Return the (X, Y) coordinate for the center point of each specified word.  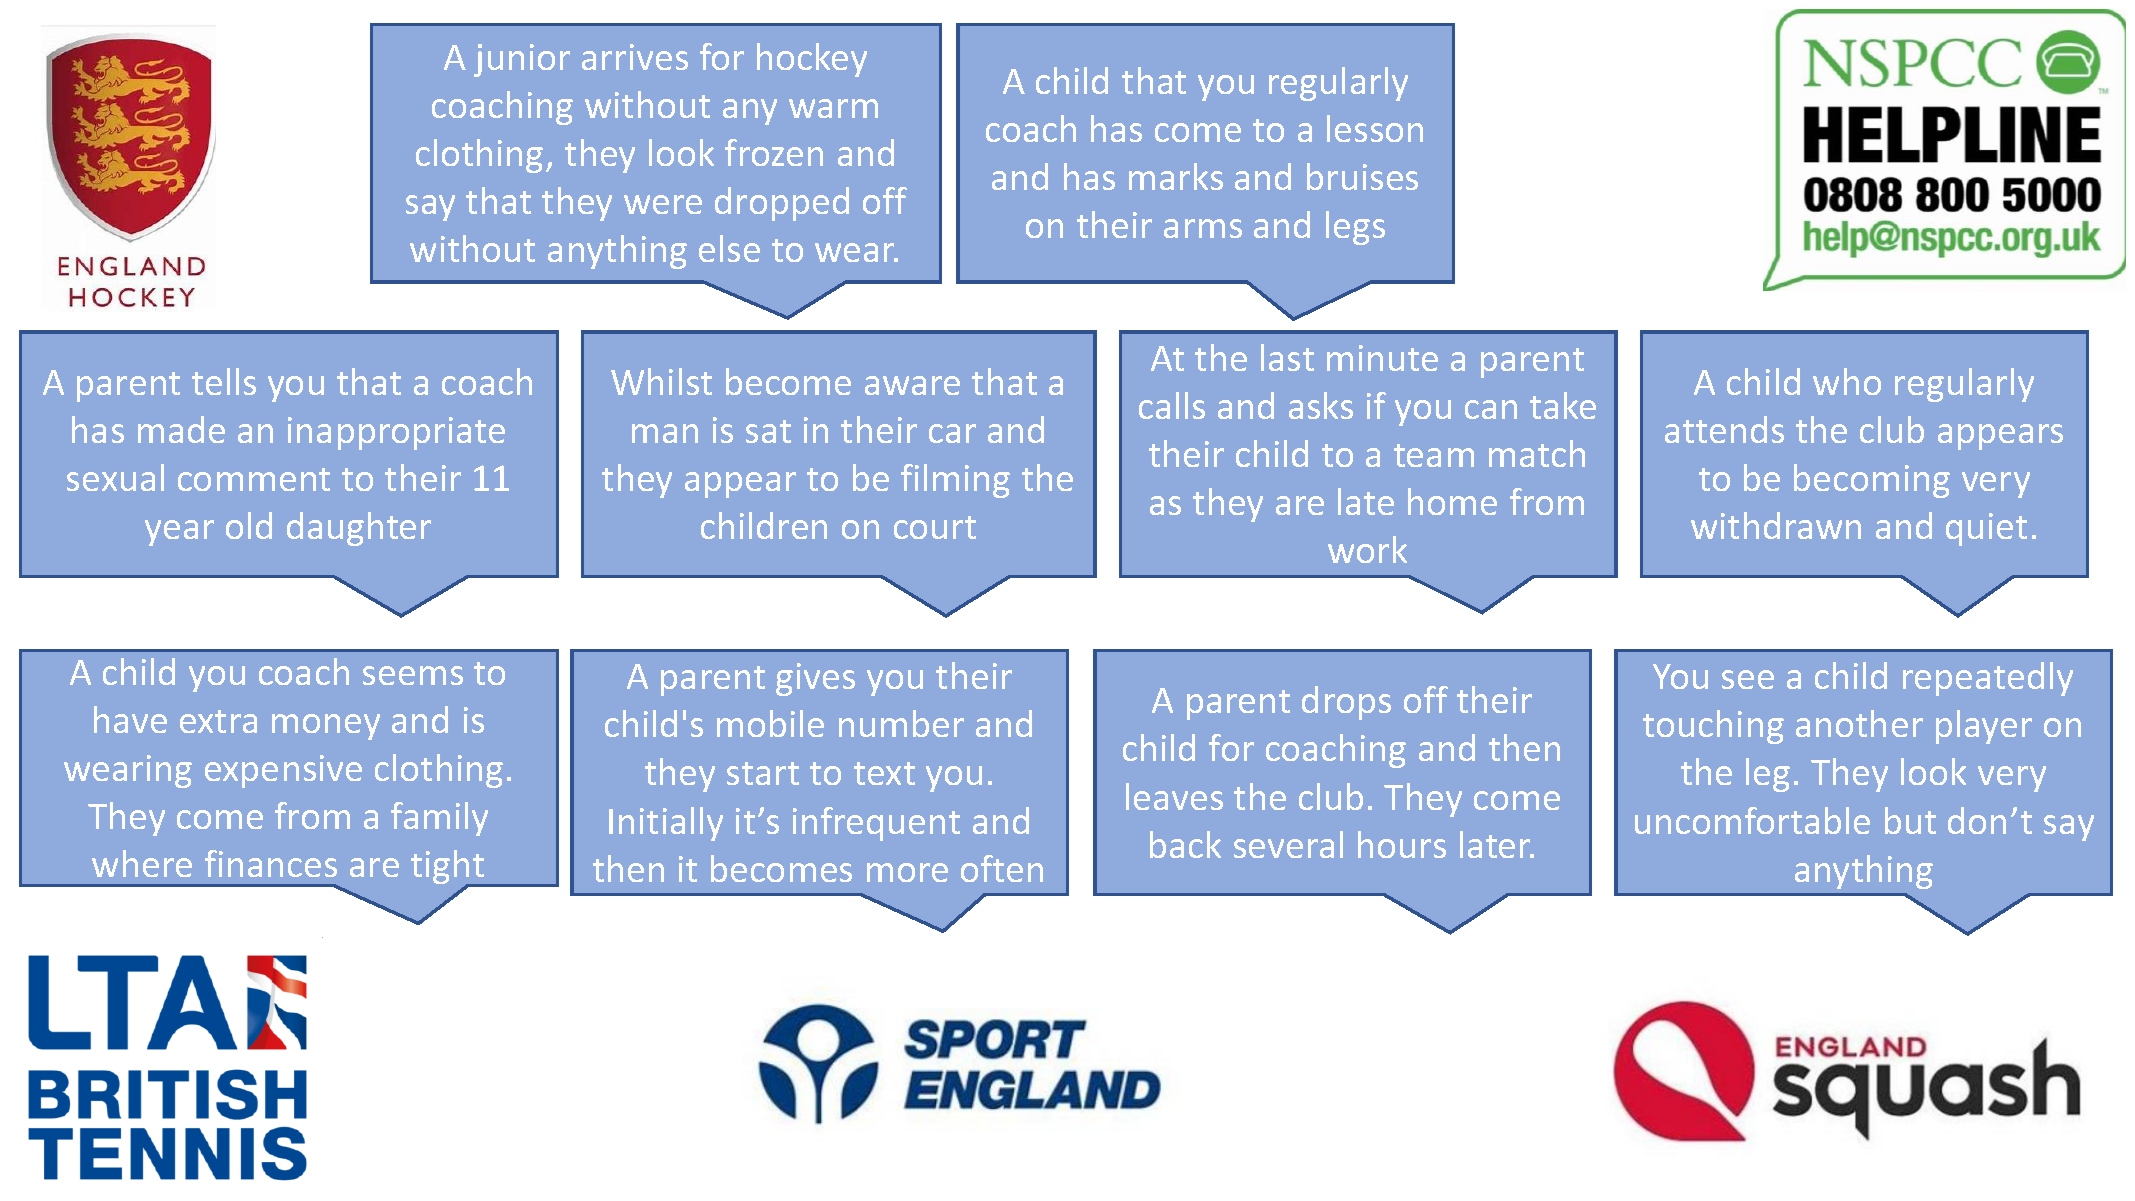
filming (955, 481)
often (1002, 868)
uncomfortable (1752, 820)
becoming (1872, 481)
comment (254, 479)
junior (522, 60)
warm (833, 108)
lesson (1375, 128)
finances (271, 863)
